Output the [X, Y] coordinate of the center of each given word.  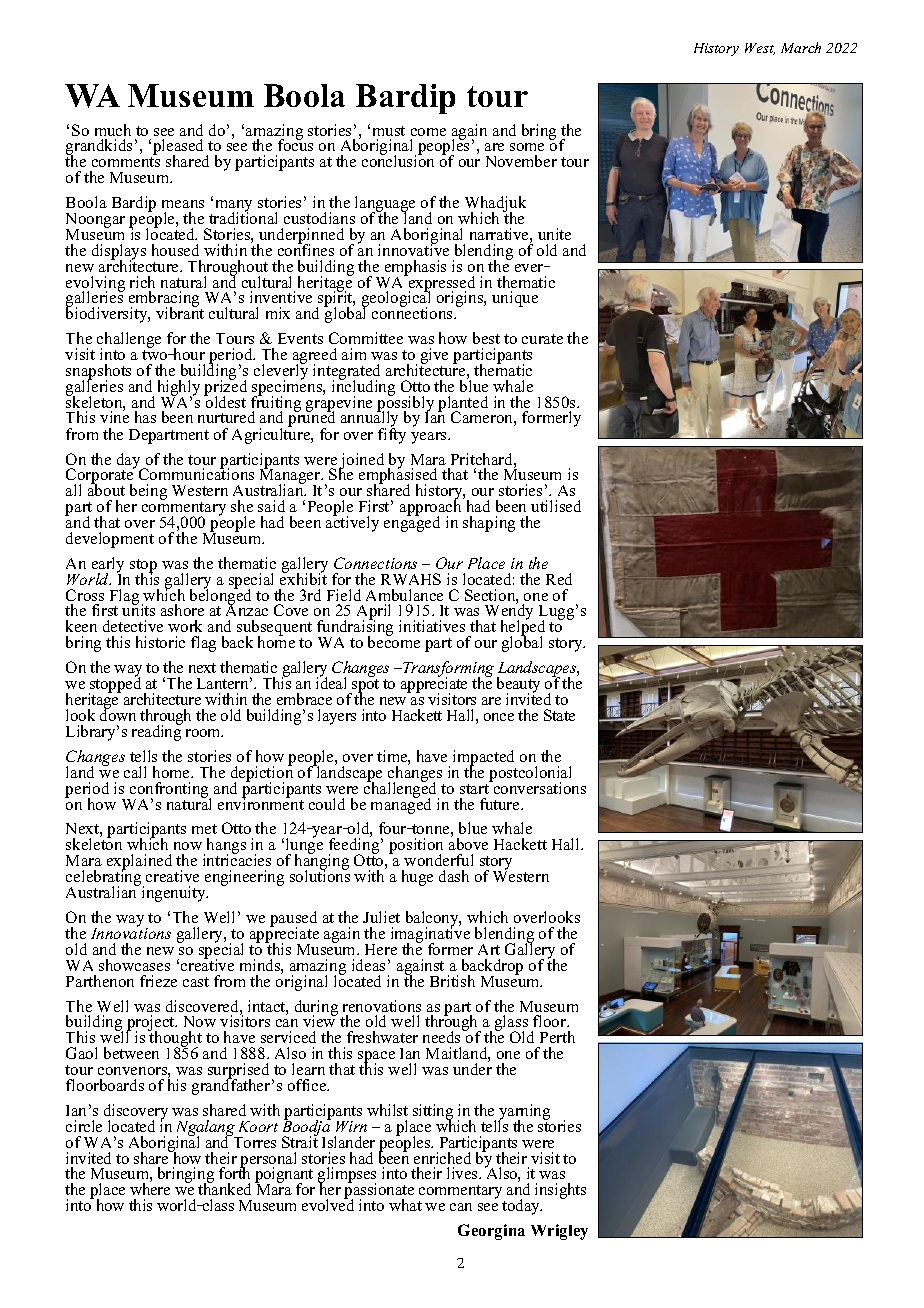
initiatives [432, 626]
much [113, 130]
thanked [224, 1188]
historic [160, 642]
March [801, 47]
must [389, 131]
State [559, 715]
